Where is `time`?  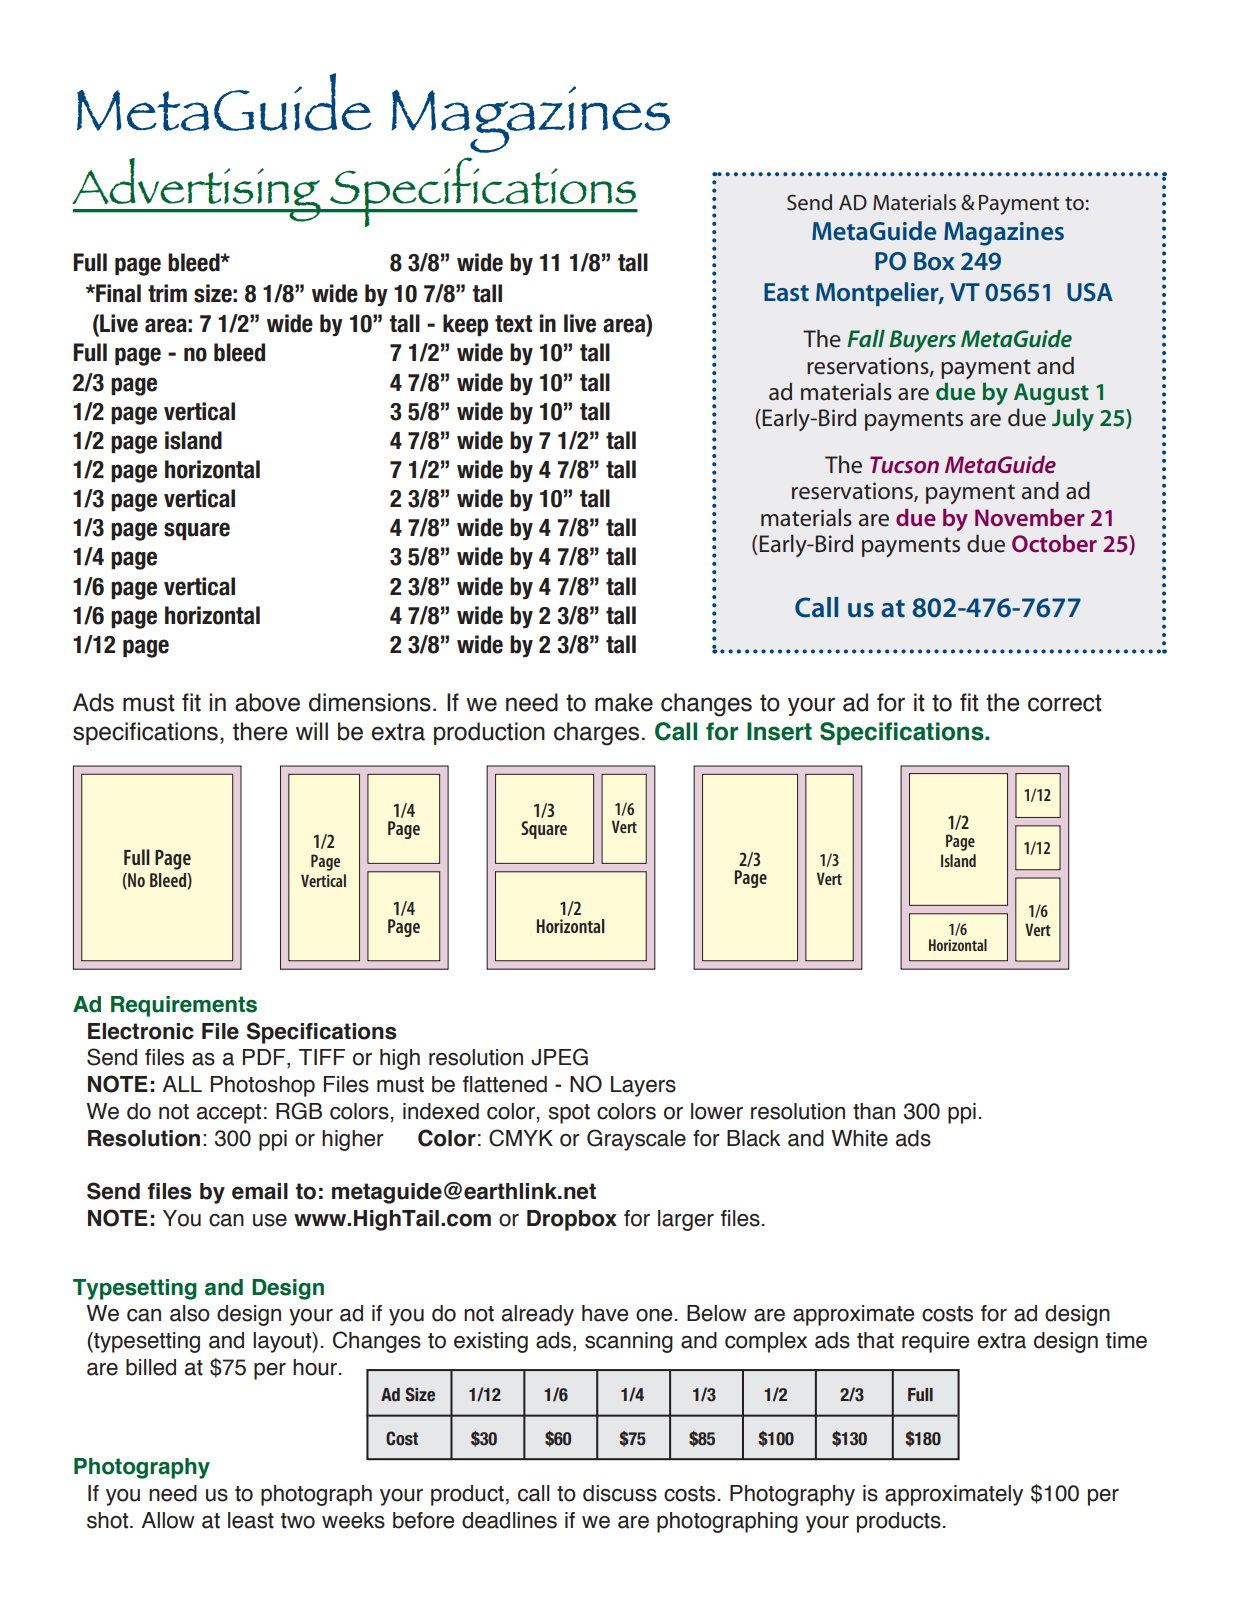 time is located at coordinates (1126, 1340).
